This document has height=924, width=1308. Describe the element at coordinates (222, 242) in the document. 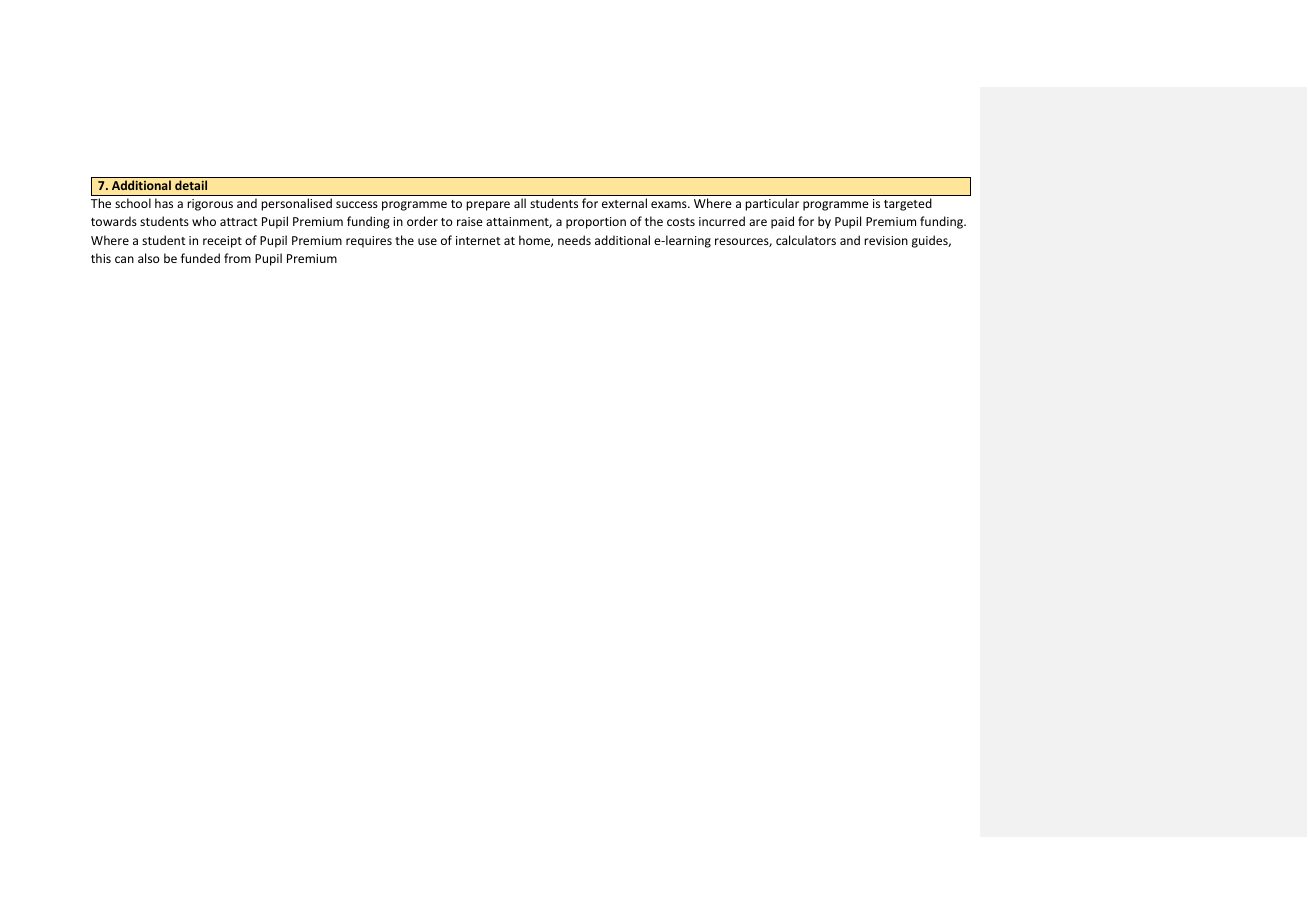

I see `receipt` at that location.
